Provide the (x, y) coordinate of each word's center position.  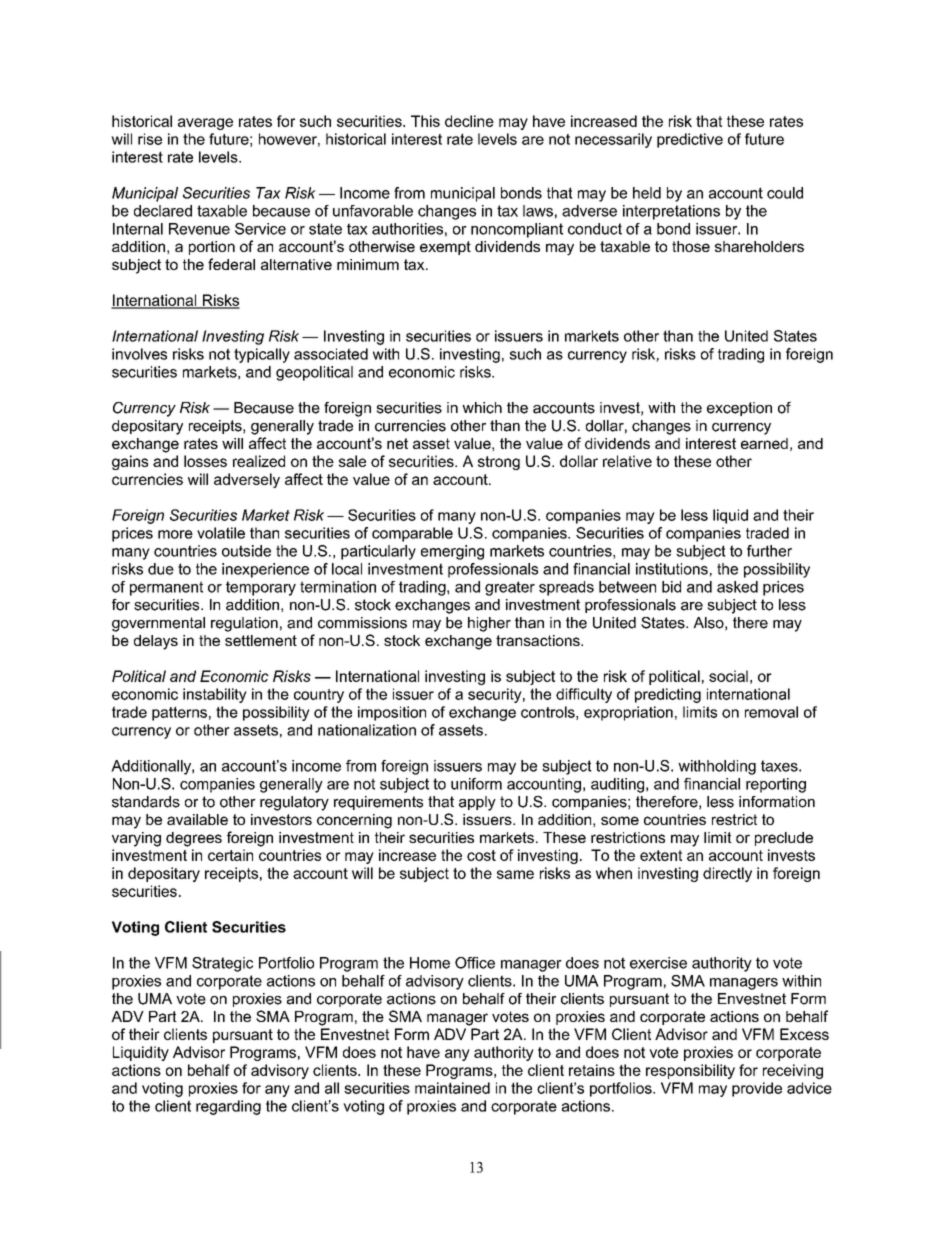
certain (230, 855)
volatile (221, 533)
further (769, 551)
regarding (228, 1107)
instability (215, 695)
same (515, 874)
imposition (392, 713)
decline (469, 121)
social (728, 676)
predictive (690, 140)
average (205, 124)
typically (262, 355)
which (482, 408)
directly (727, 874)
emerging (452, 552)
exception (739, 409)
